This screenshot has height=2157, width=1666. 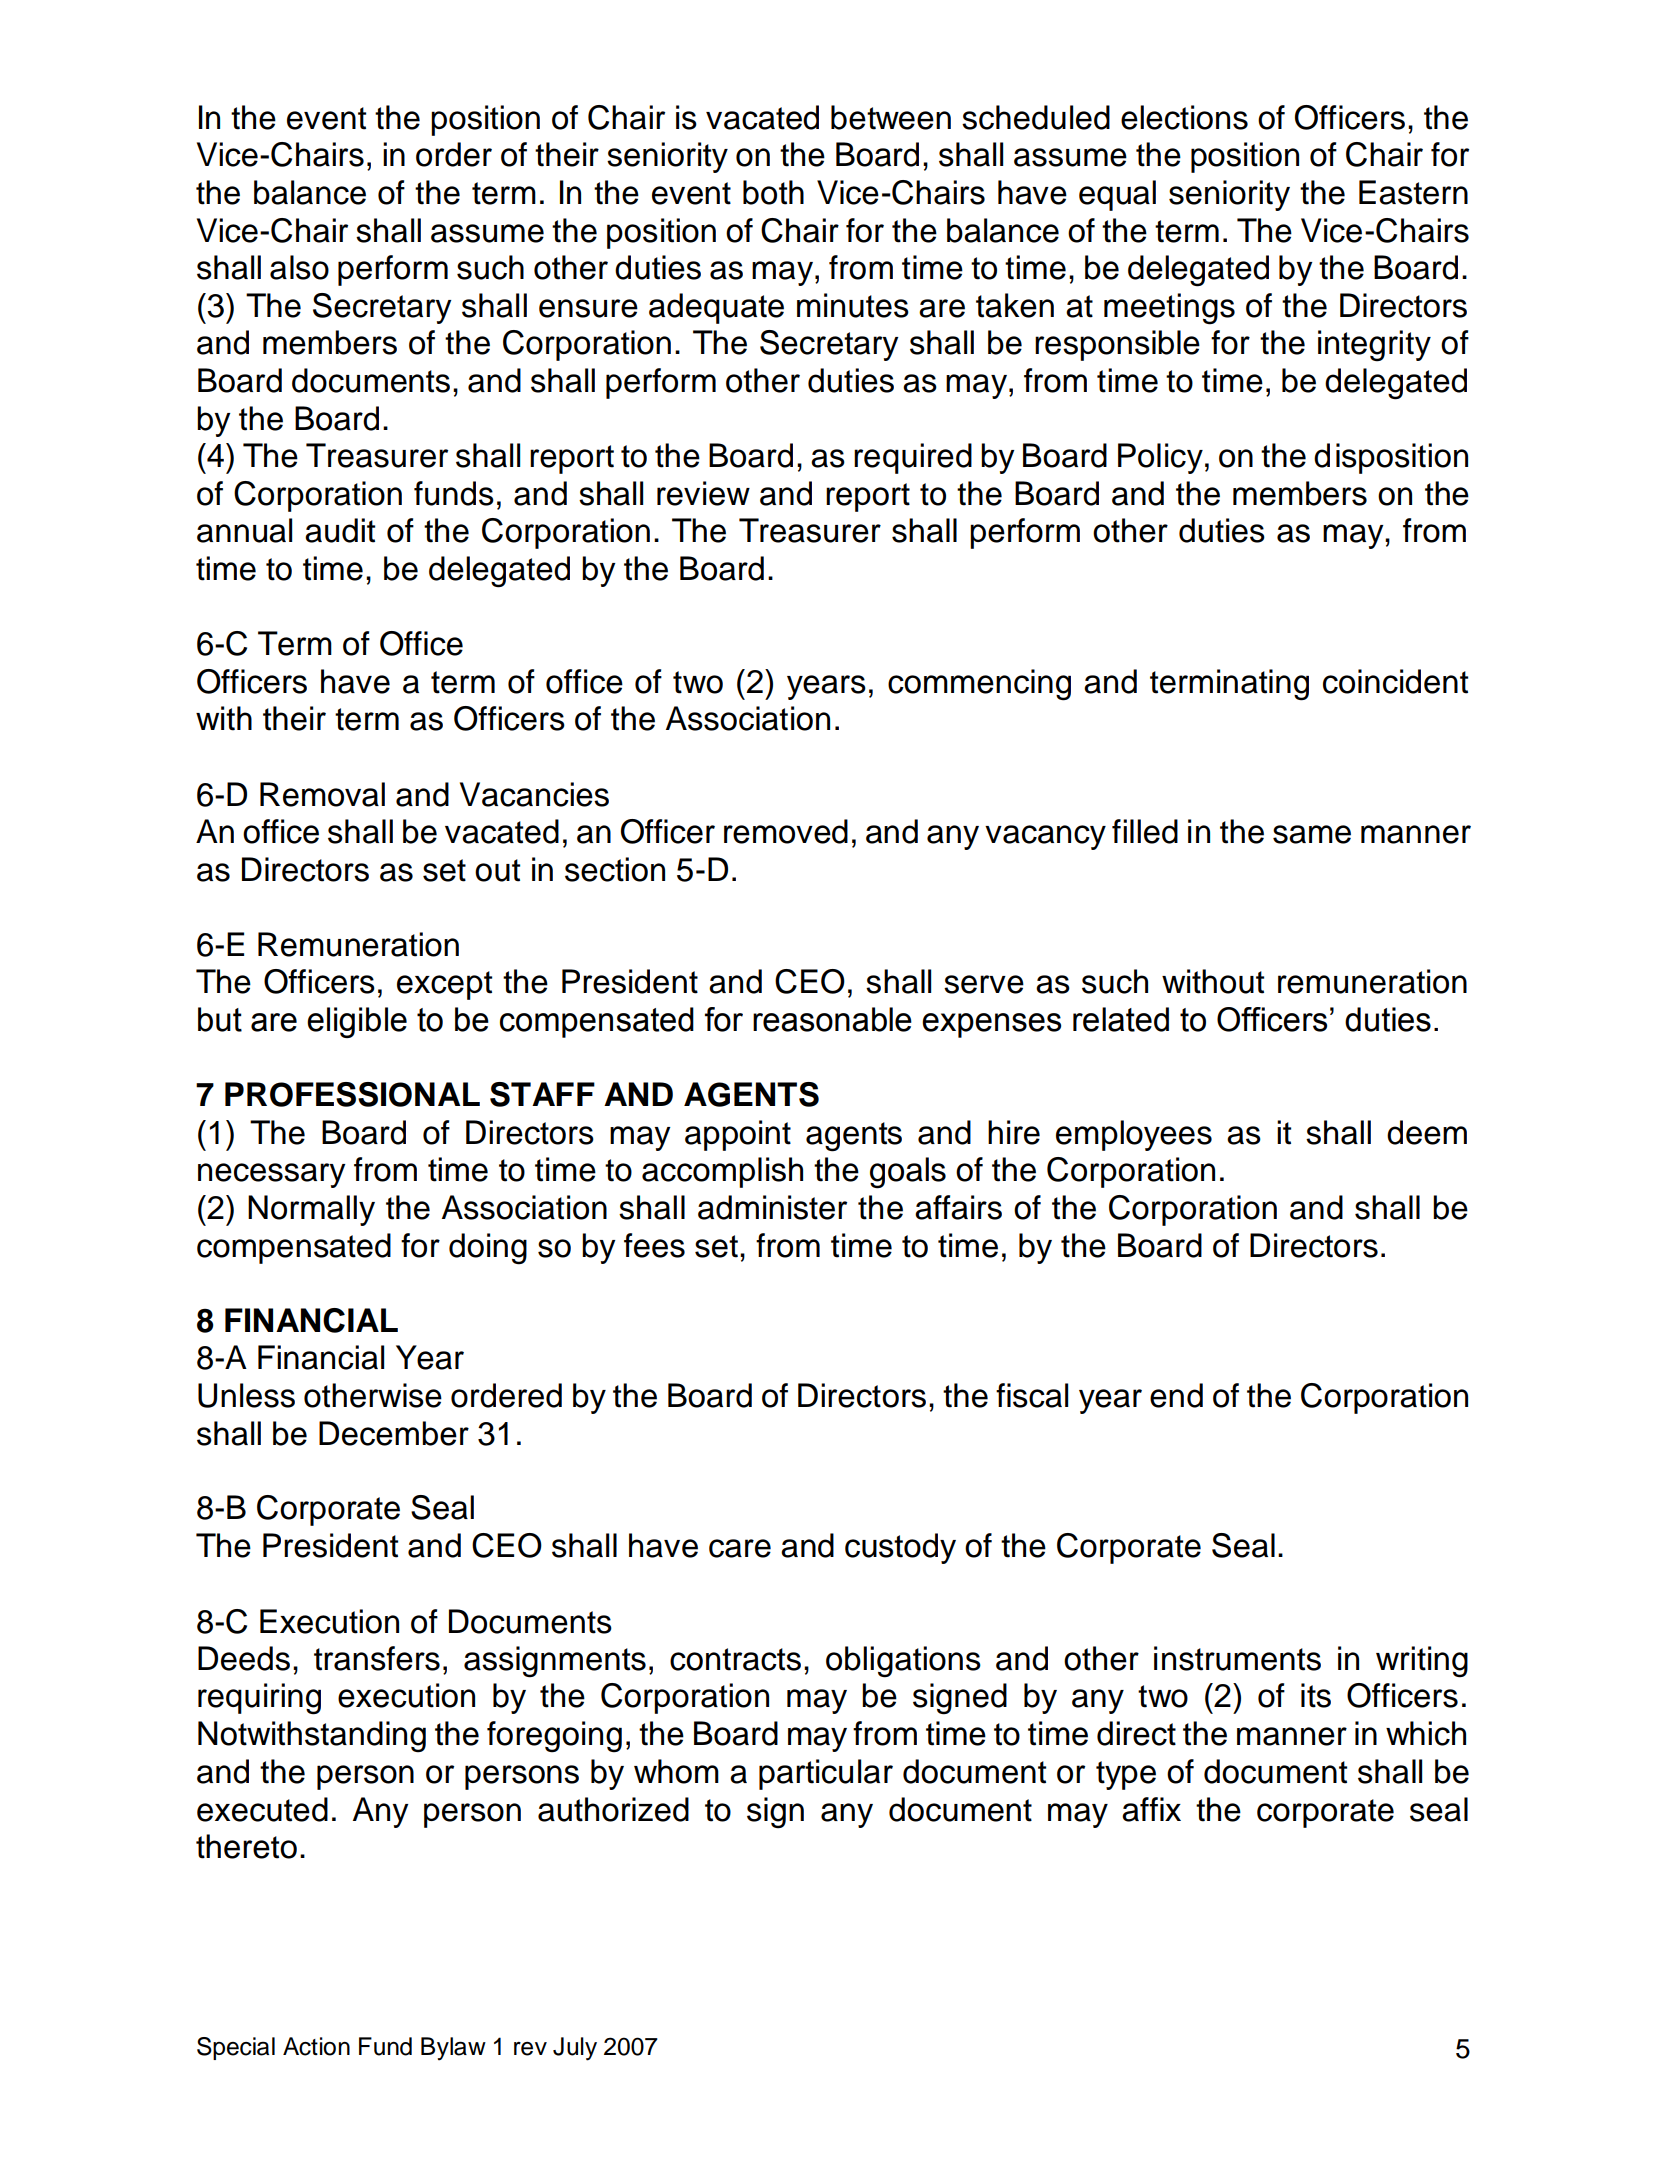 I want to click on elections, so click(x=1184, y=117).
